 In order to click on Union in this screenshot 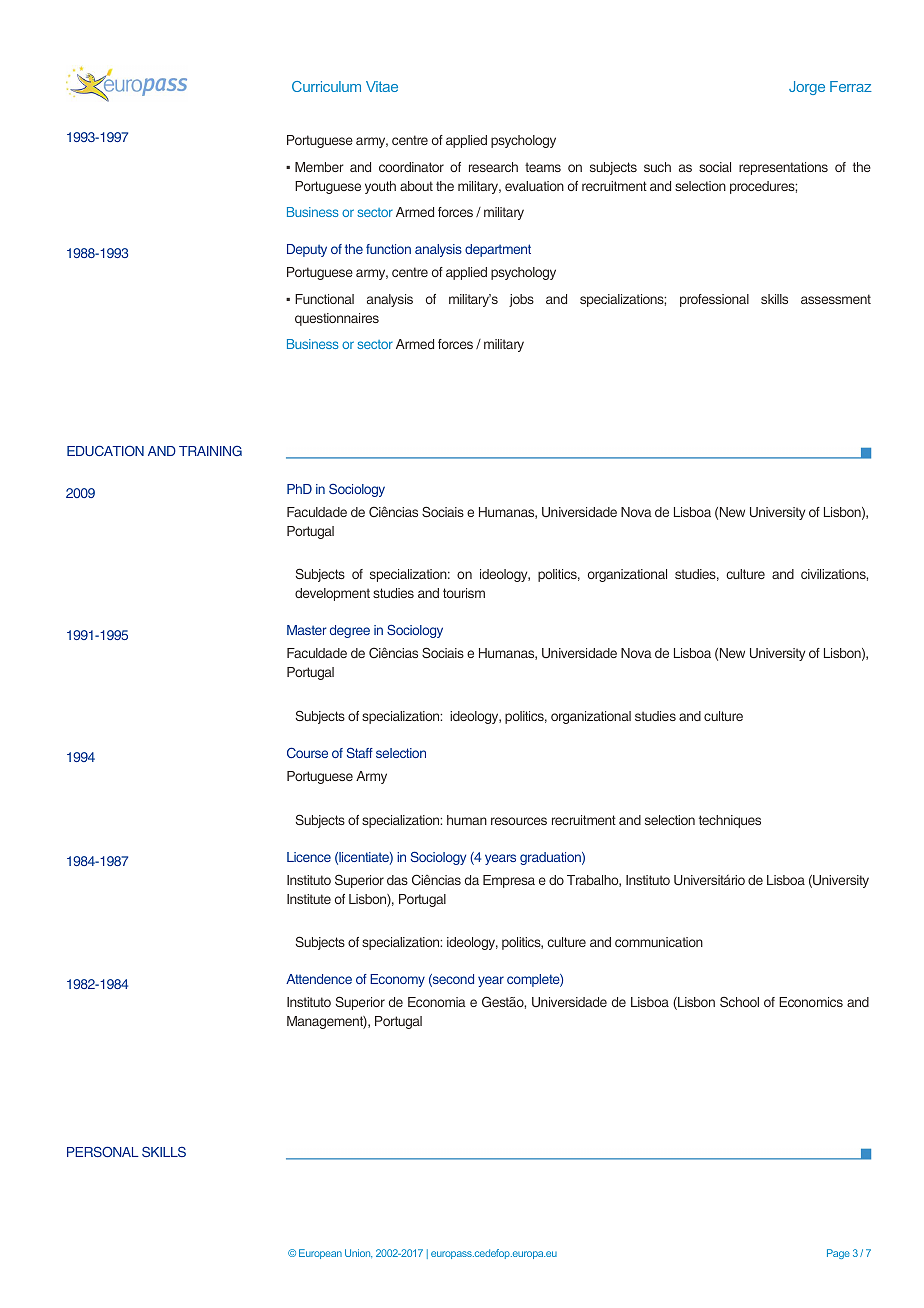, I will do `click(358, 1253)`.
